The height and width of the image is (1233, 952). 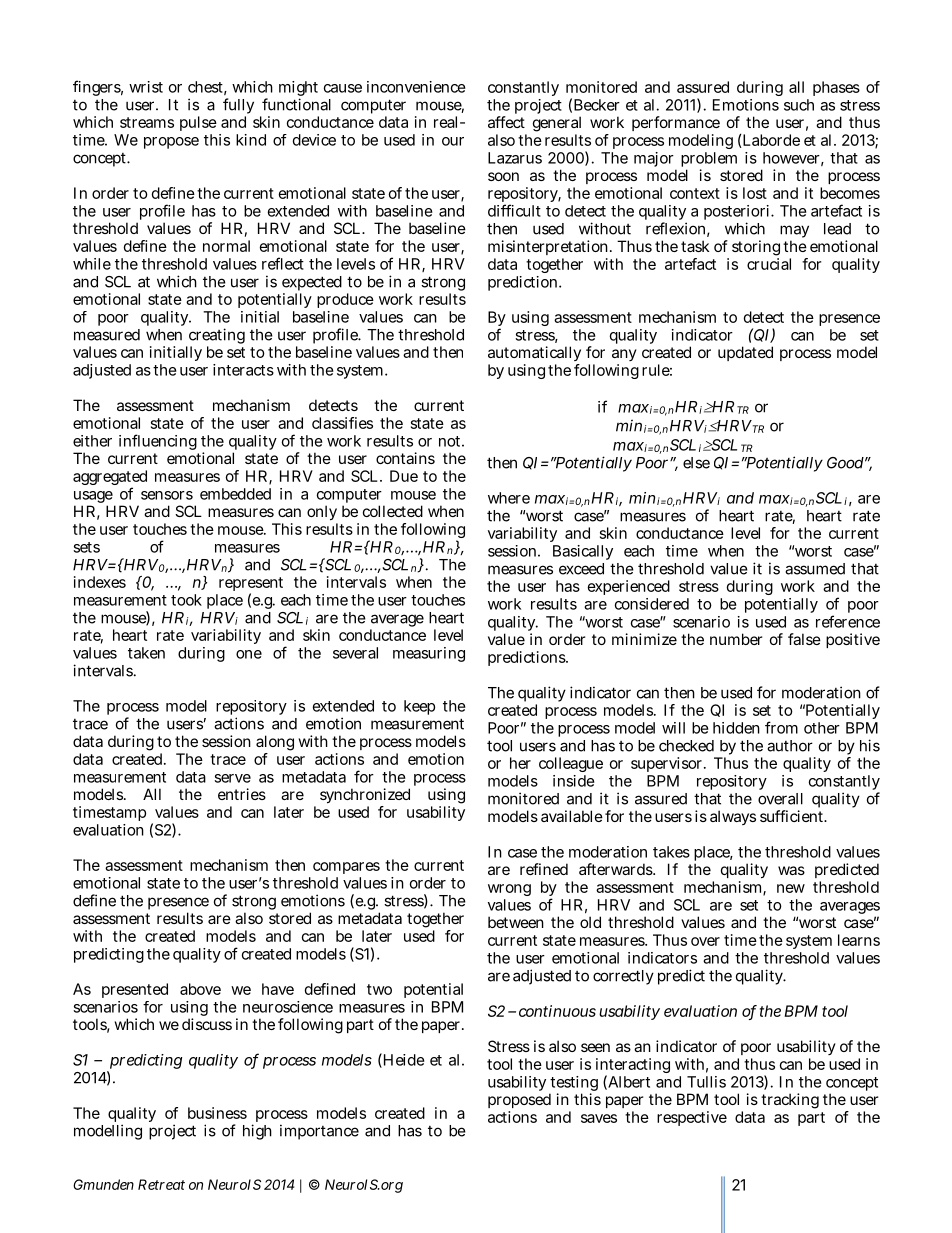 What do you see at coordinates (509, 498) in the image?
I see `where` at bounding box center [509, 498].
